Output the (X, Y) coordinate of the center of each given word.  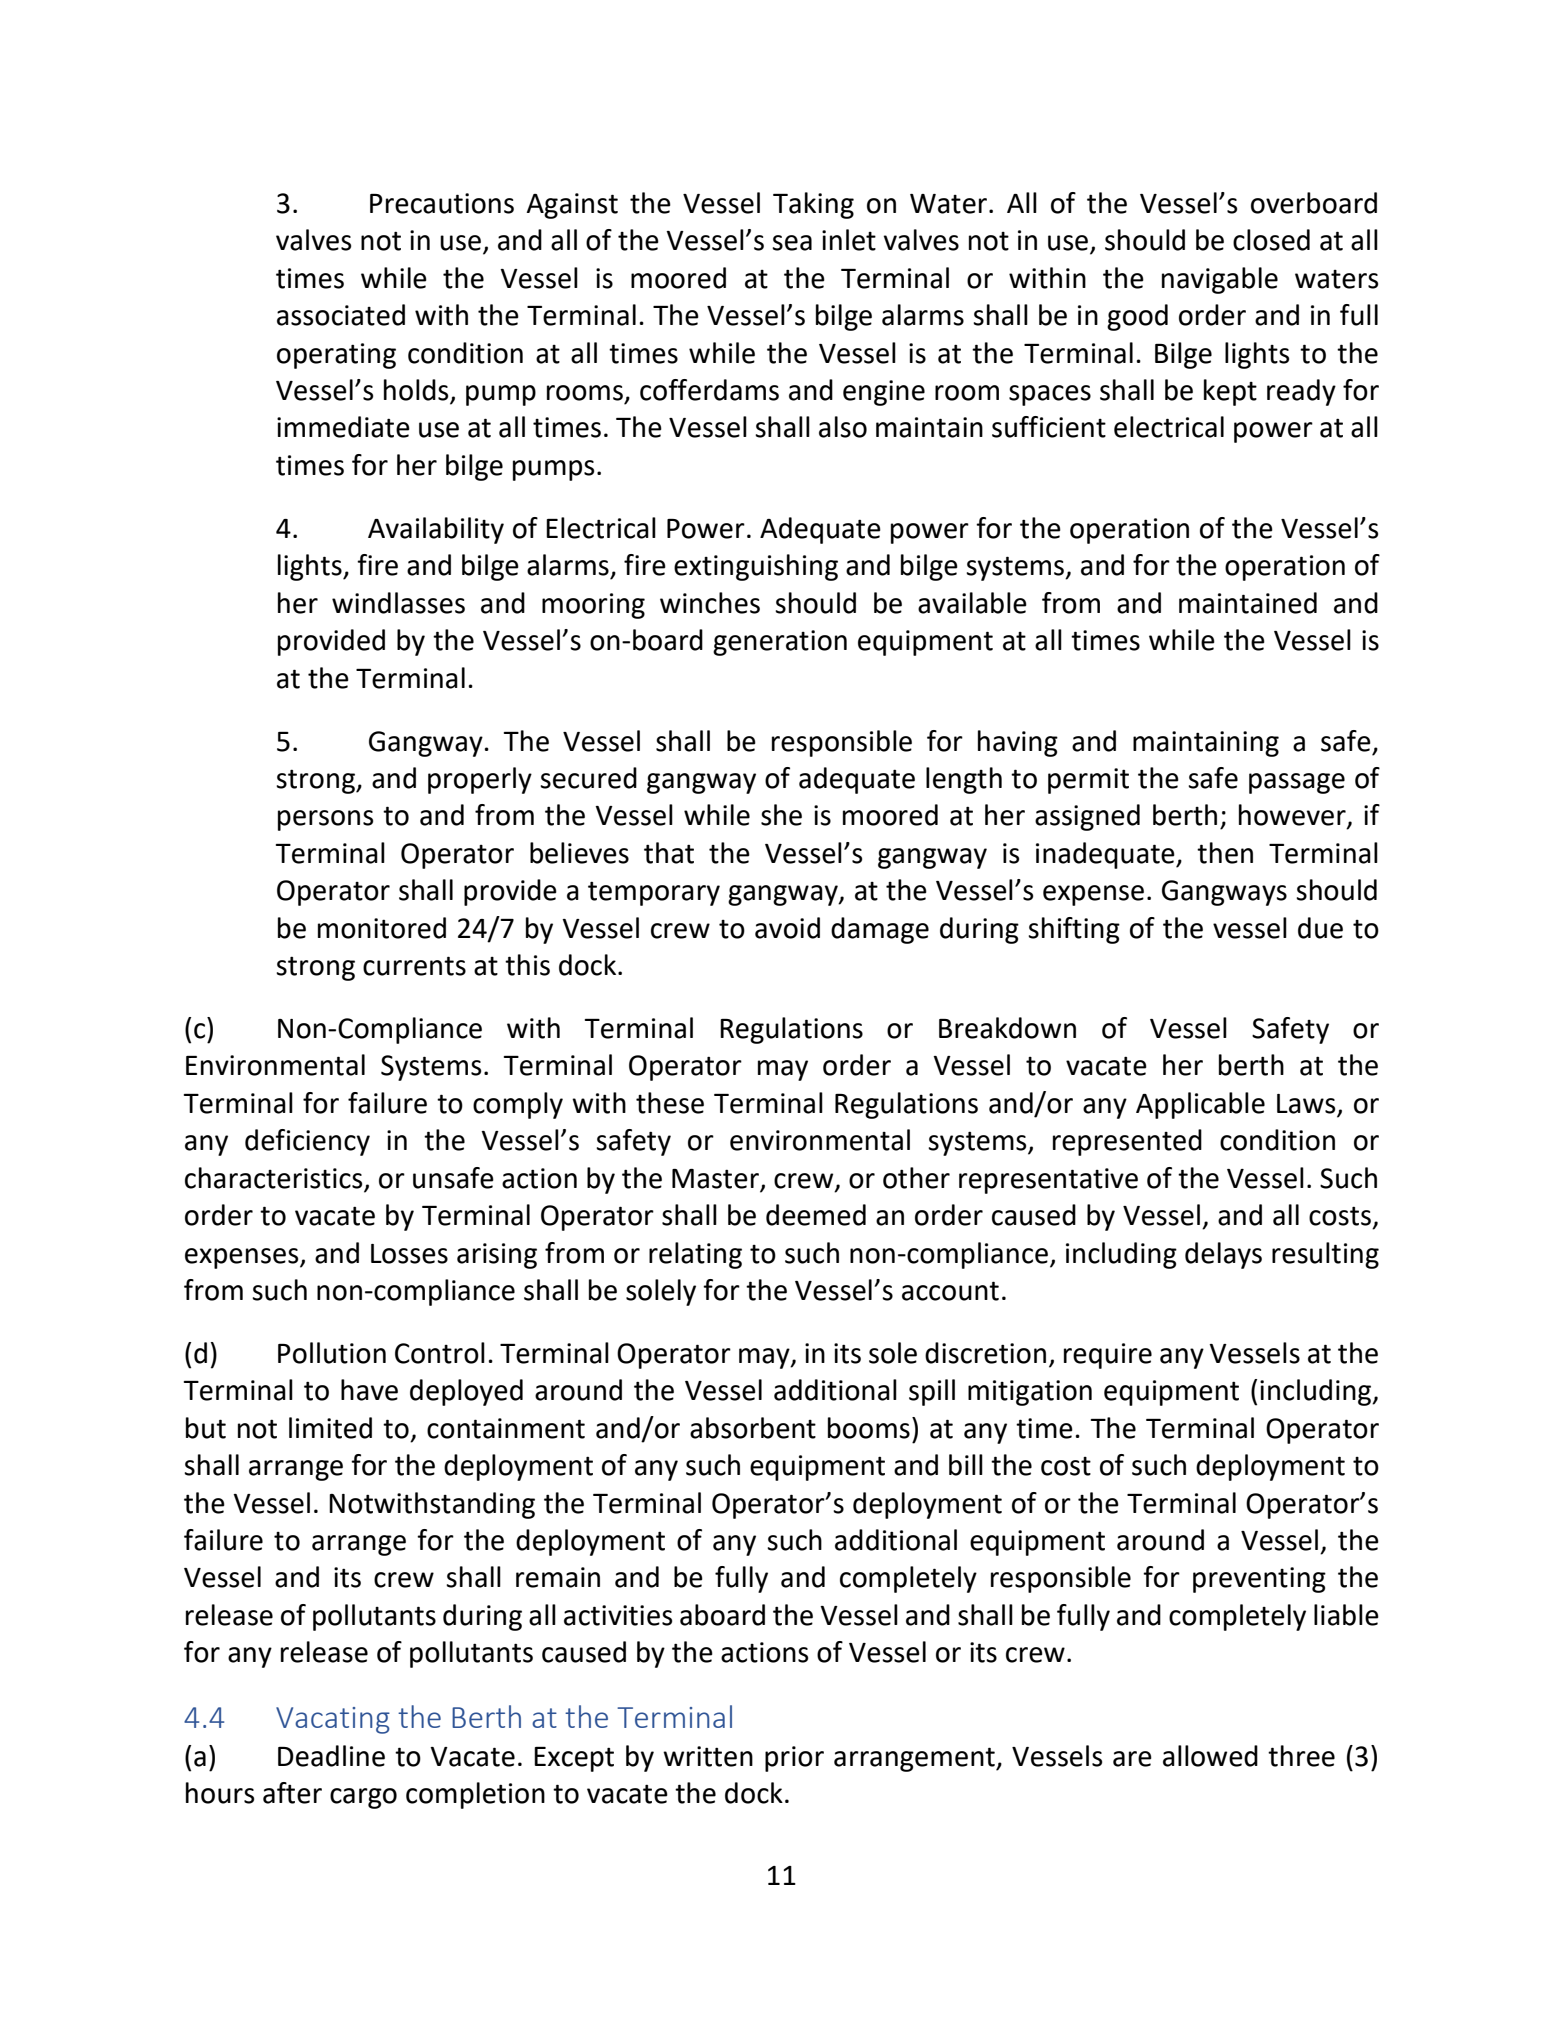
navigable (1220, 280)
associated (341, 315)
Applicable (1200, 1105)
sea (792, 243)
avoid (787, 928)
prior (794, 1759)
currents (414, 966)
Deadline (331, 1756)
